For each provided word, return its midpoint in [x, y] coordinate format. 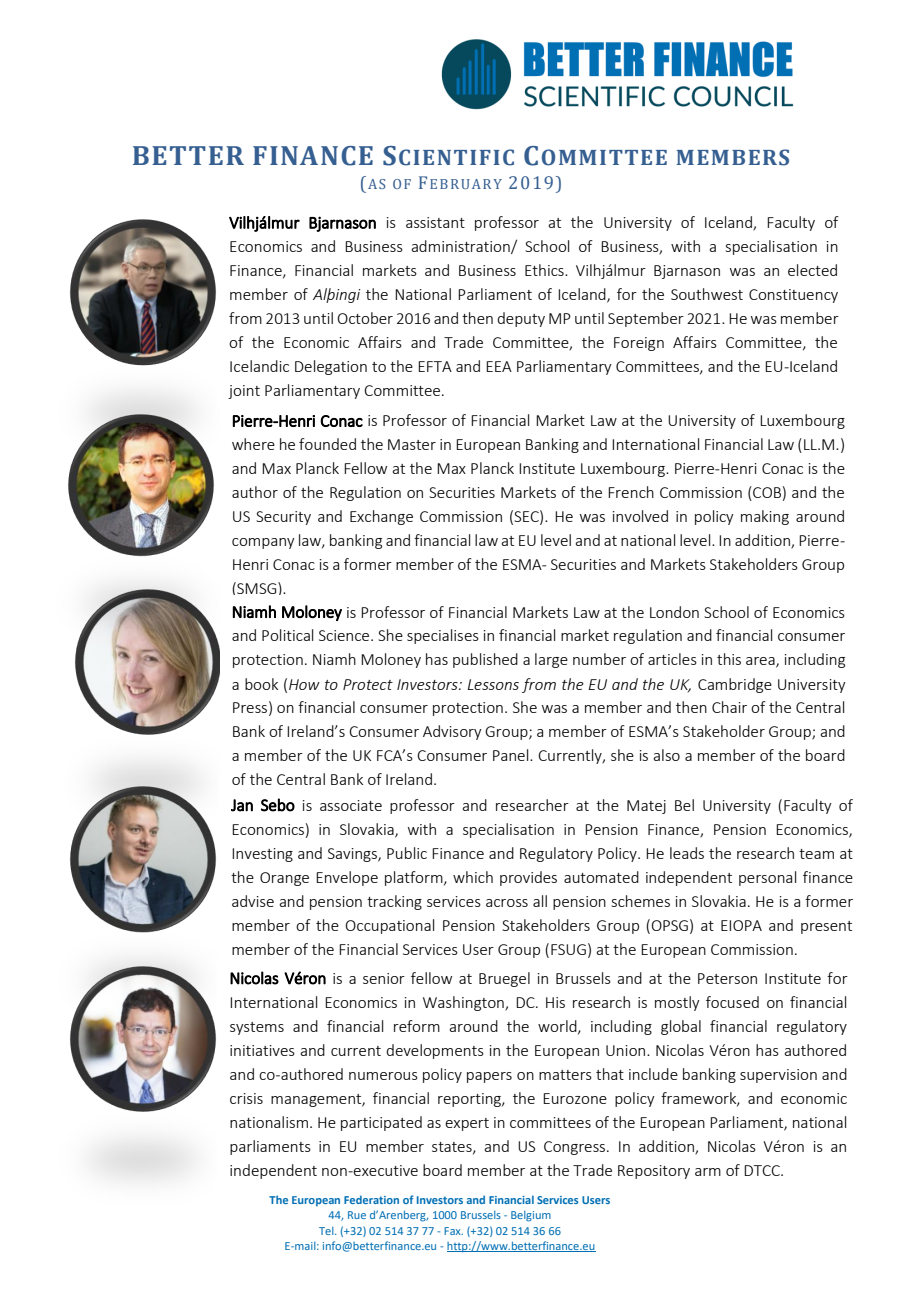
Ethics [545, 270]
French [631, 492]
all [540, 901]
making [765, 517]
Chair [729, 707]
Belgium [531, 1216]
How [304, 684]
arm [708, 1172]
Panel [512, 755]
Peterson [727, 978]
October [365, 318]
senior [384, 978]
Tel [327, 1231]
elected [812, 270]
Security [283, 518]
